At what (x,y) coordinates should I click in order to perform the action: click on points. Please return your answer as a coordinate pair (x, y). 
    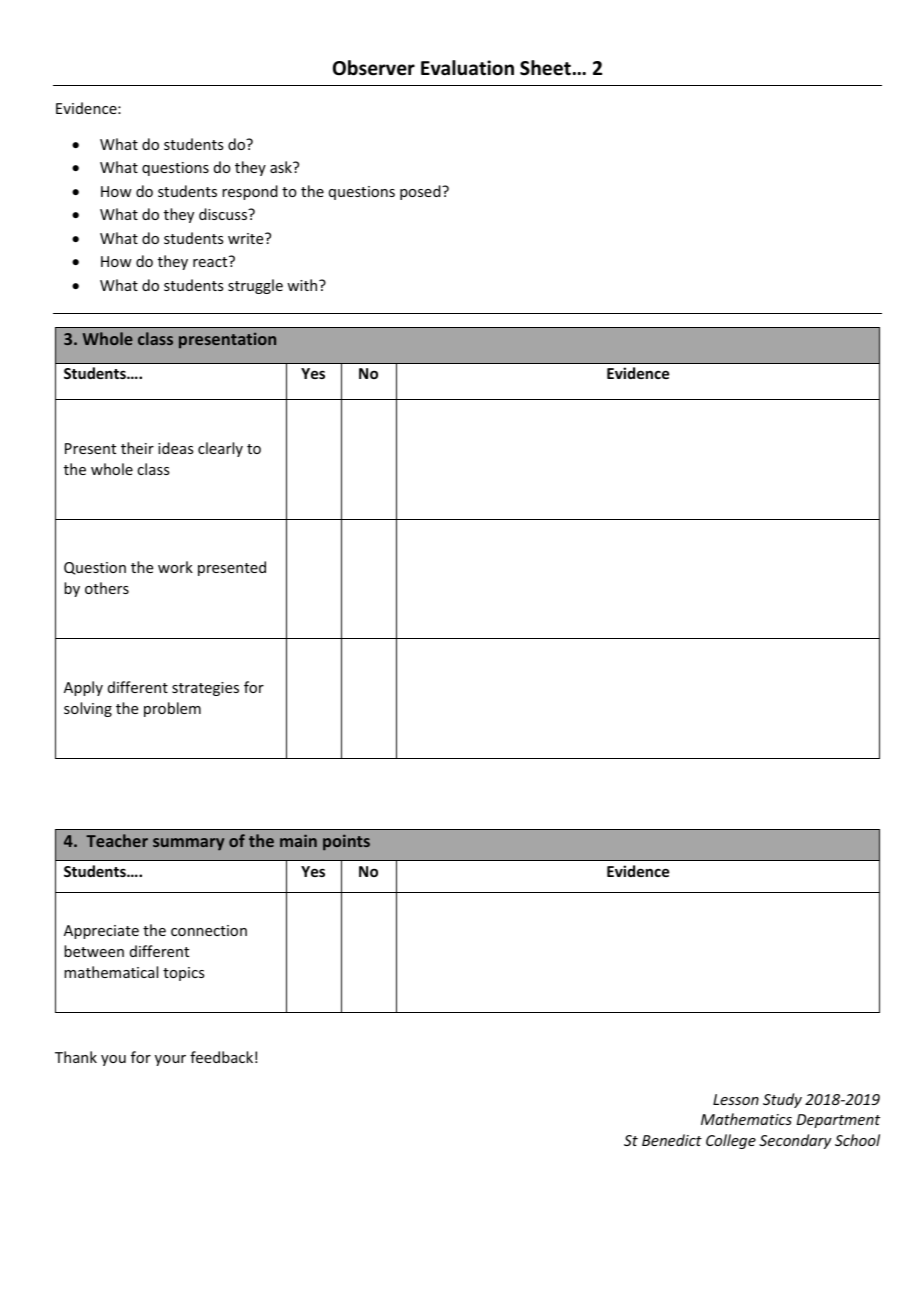
    Looking at the image, I should click on (346, 842).
